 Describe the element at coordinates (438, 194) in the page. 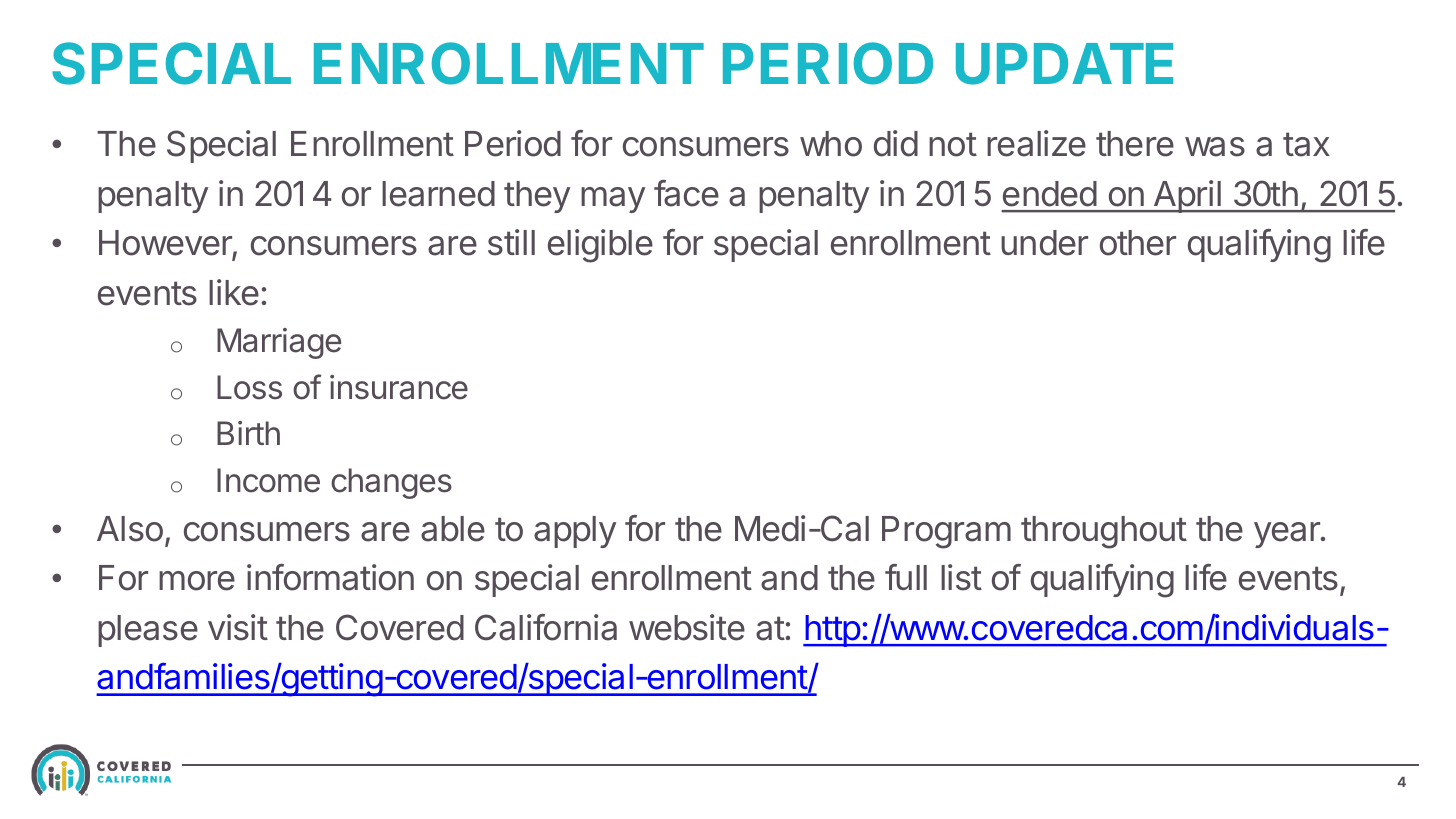

I see `learned` at that location.
